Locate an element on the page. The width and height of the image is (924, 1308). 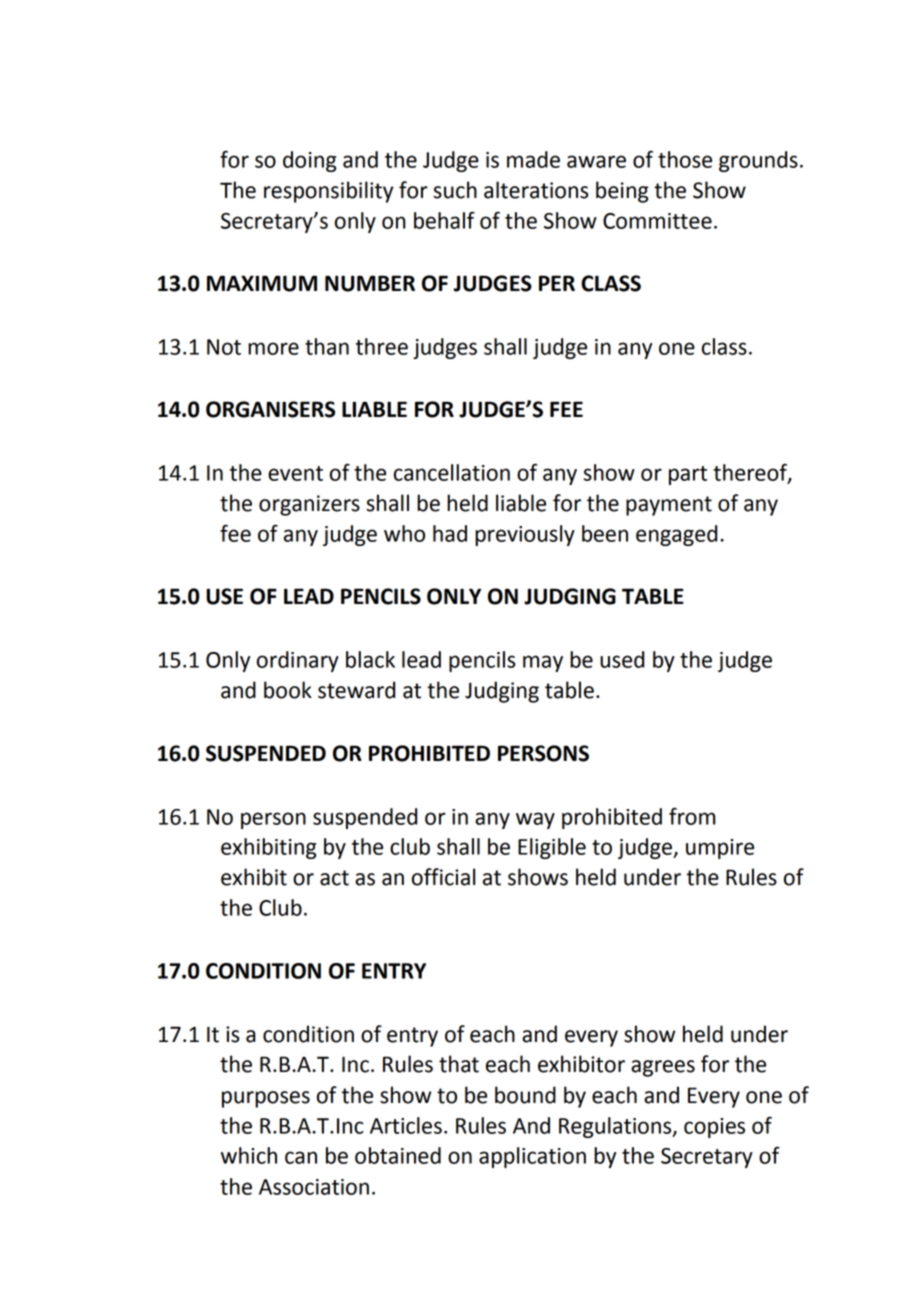
doing is located at coordinates (309, 161).
